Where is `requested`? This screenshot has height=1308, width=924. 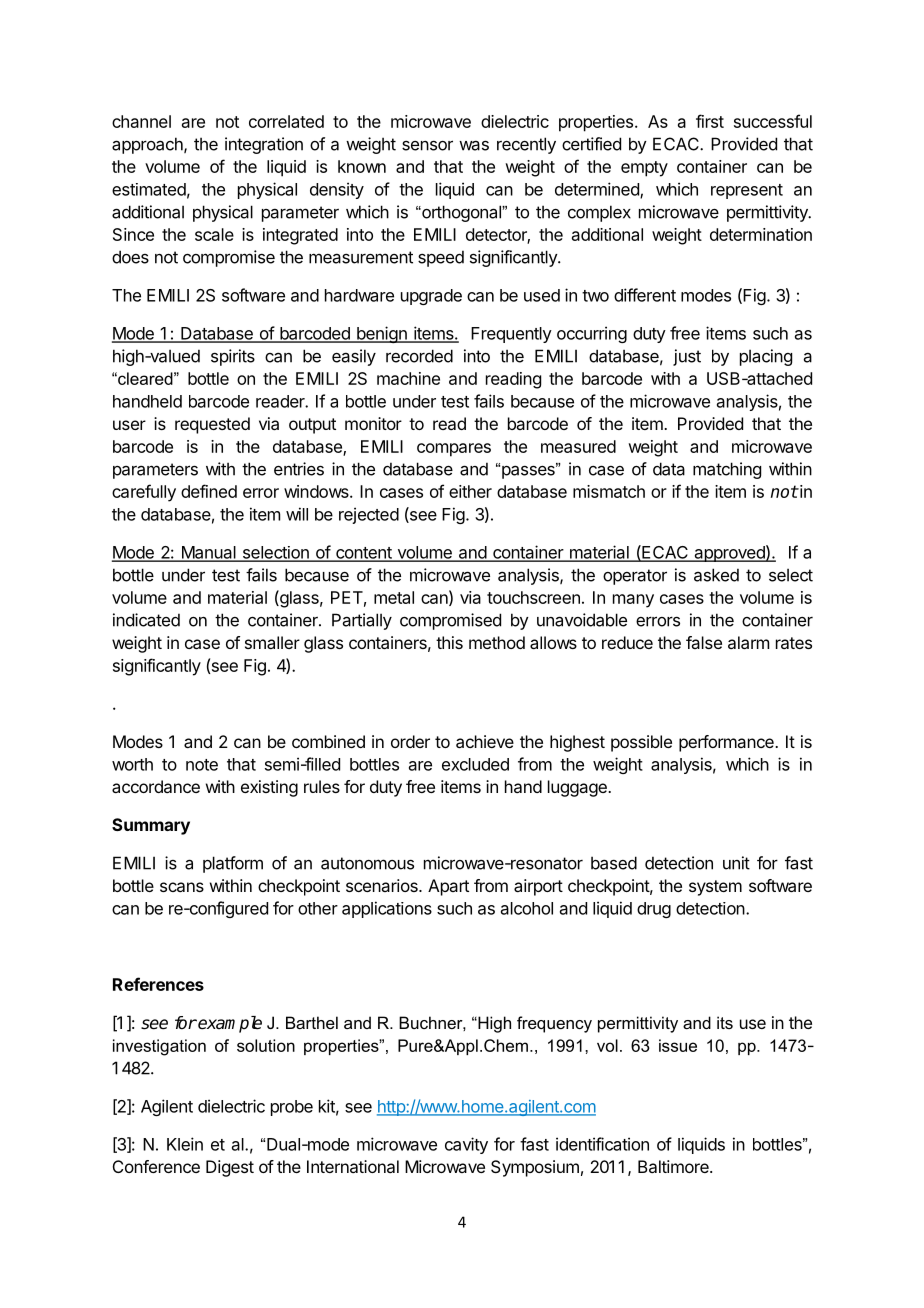 requested is located at coordinates (212, 425).
